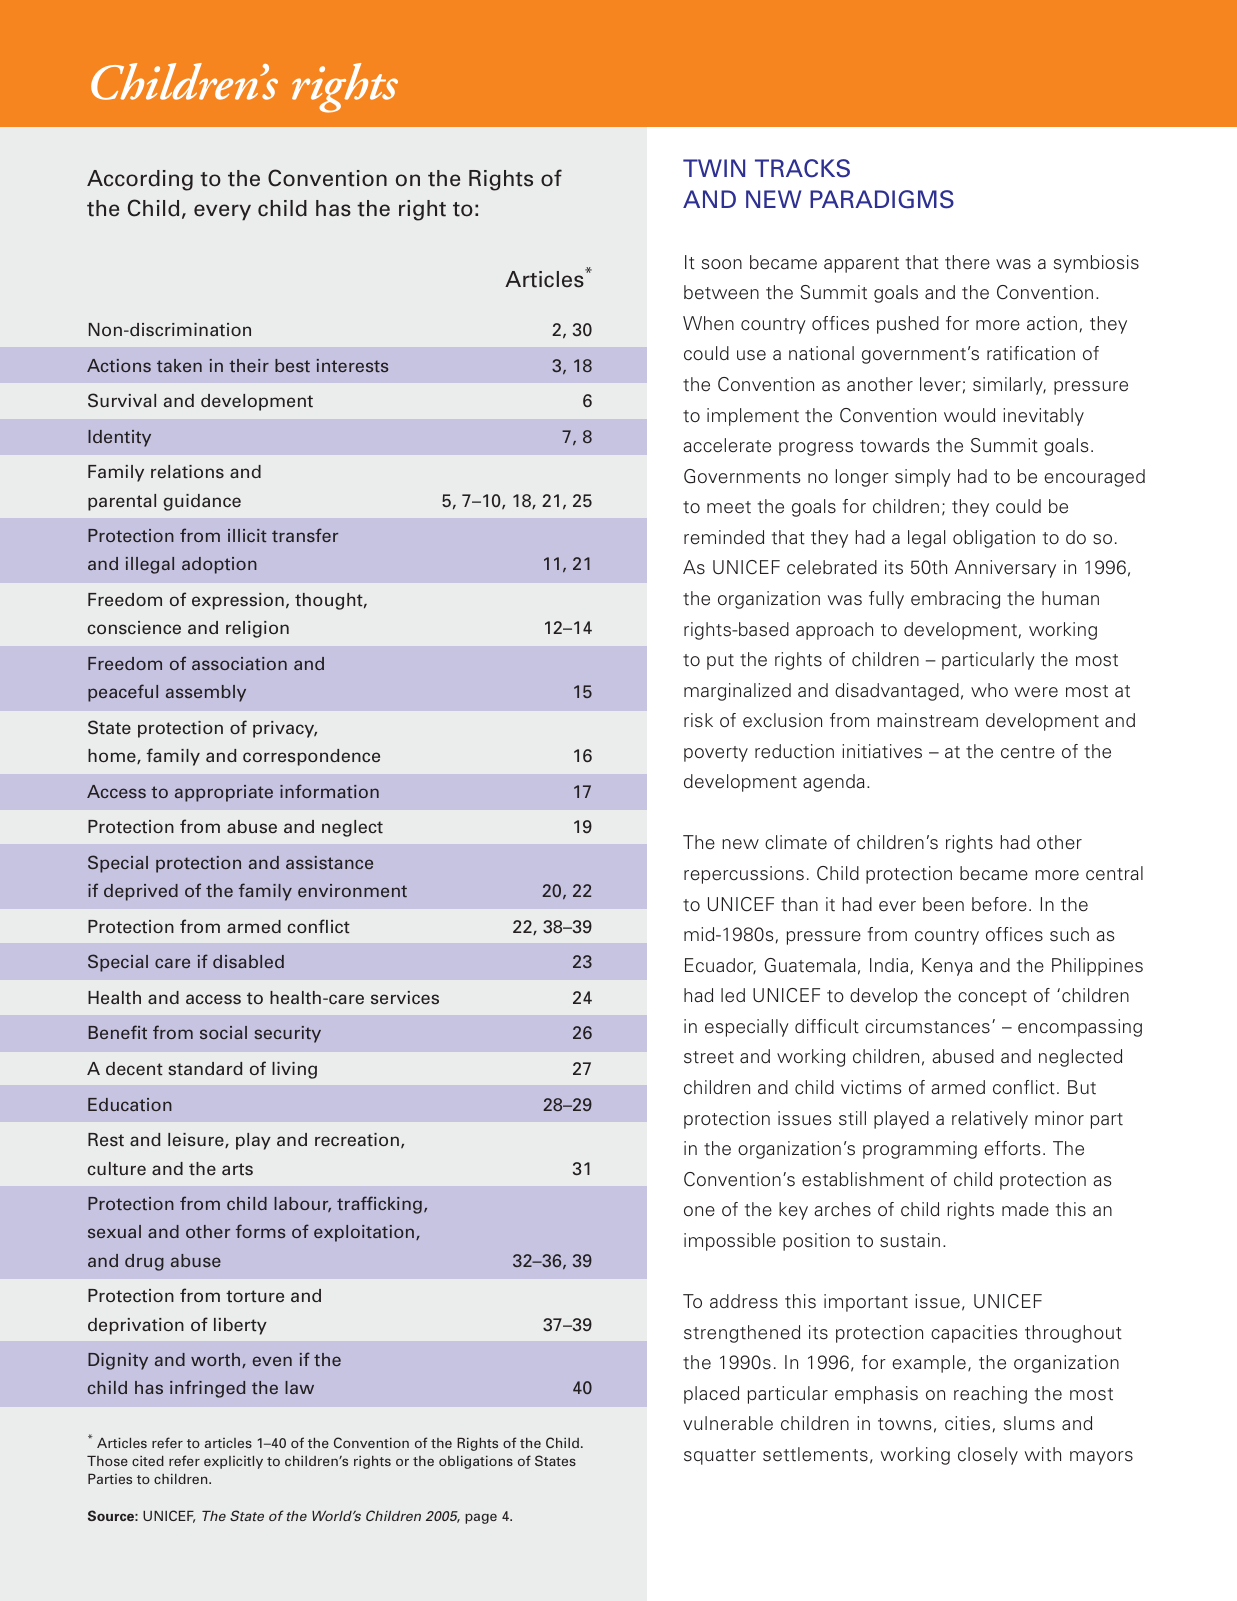 The image size is (1237, 1601). Describe the element at coordinates (140, 180) in the screenshot. I see `According` at that location.
